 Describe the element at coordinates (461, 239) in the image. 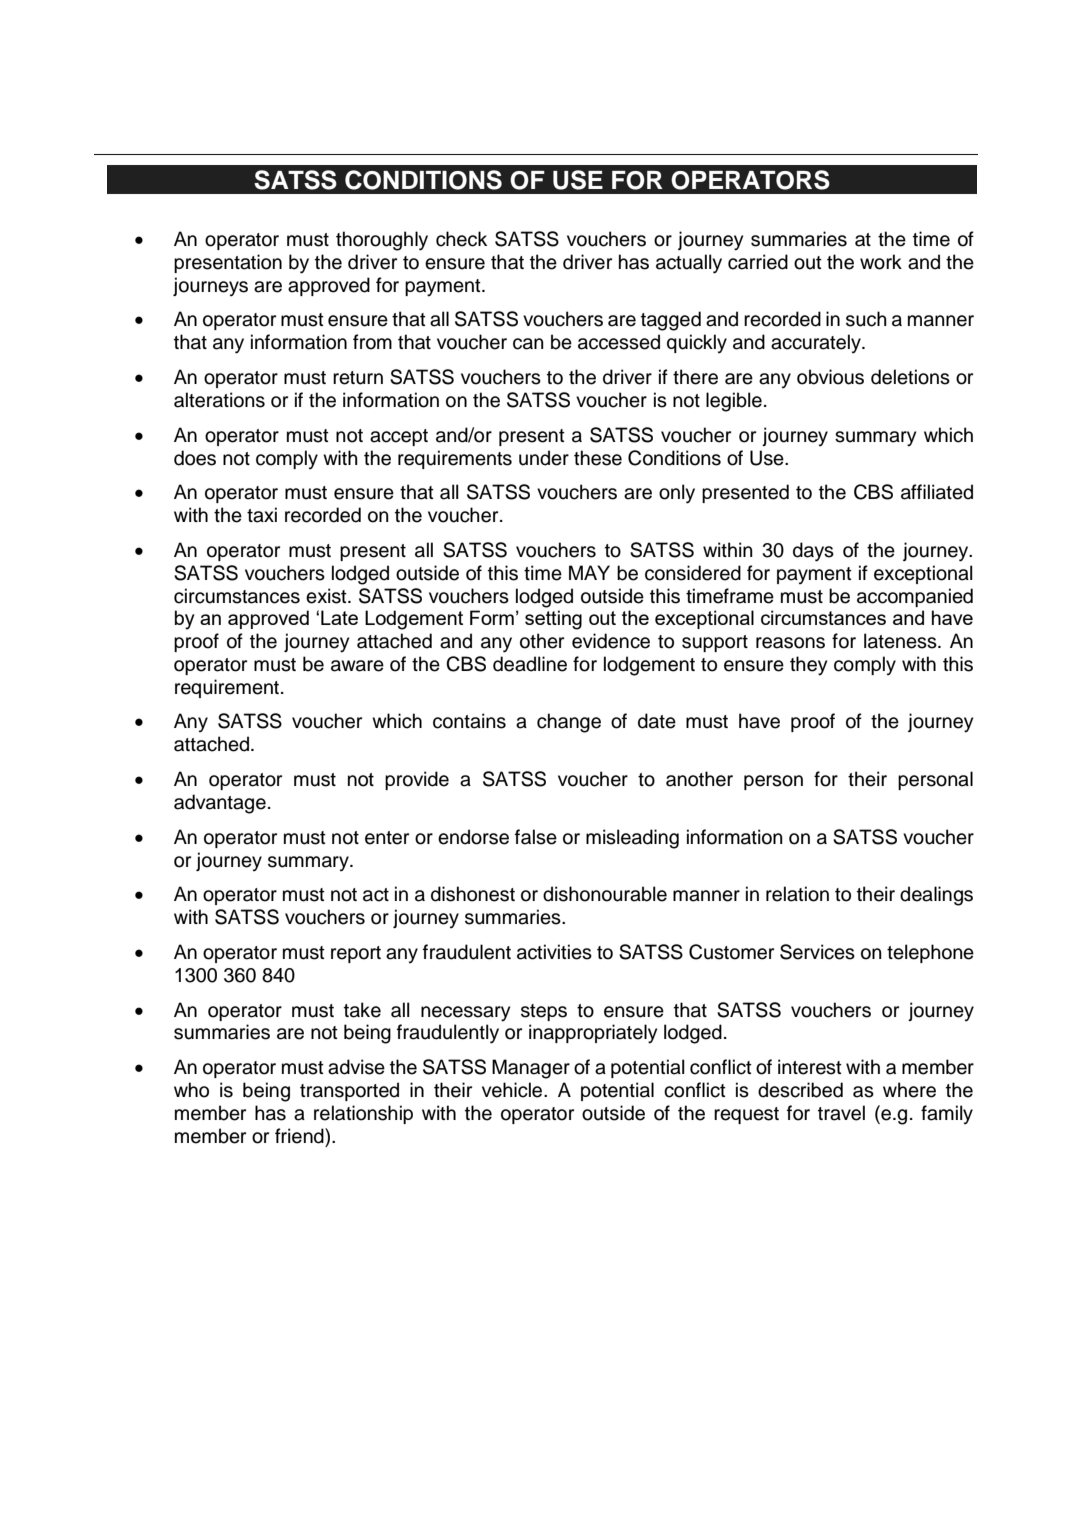

I see `check` at that location.
